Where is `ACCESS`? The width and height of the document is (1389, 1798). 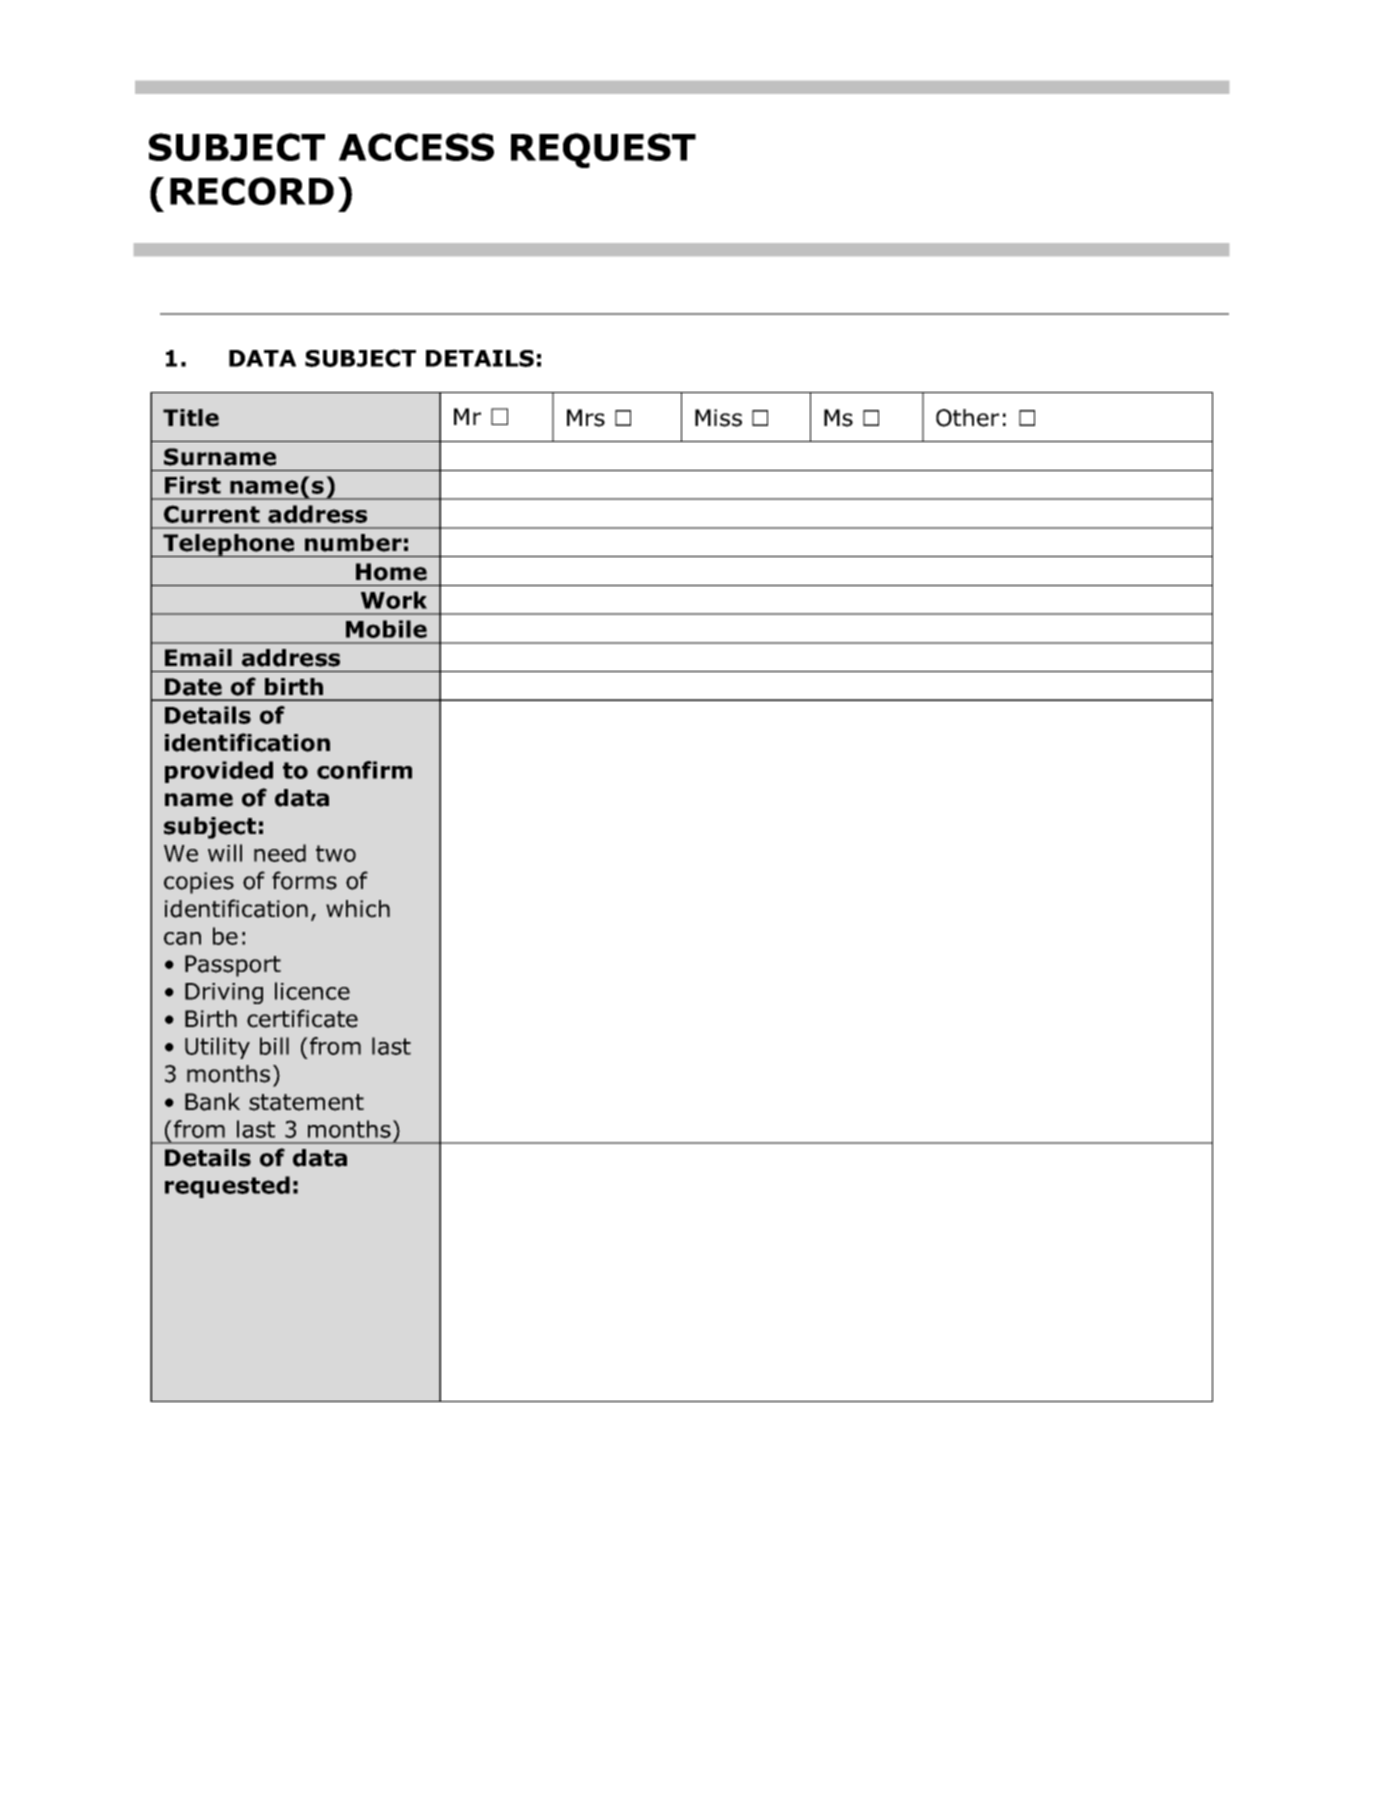 ACCESS is located at coordinates (416, 147).
